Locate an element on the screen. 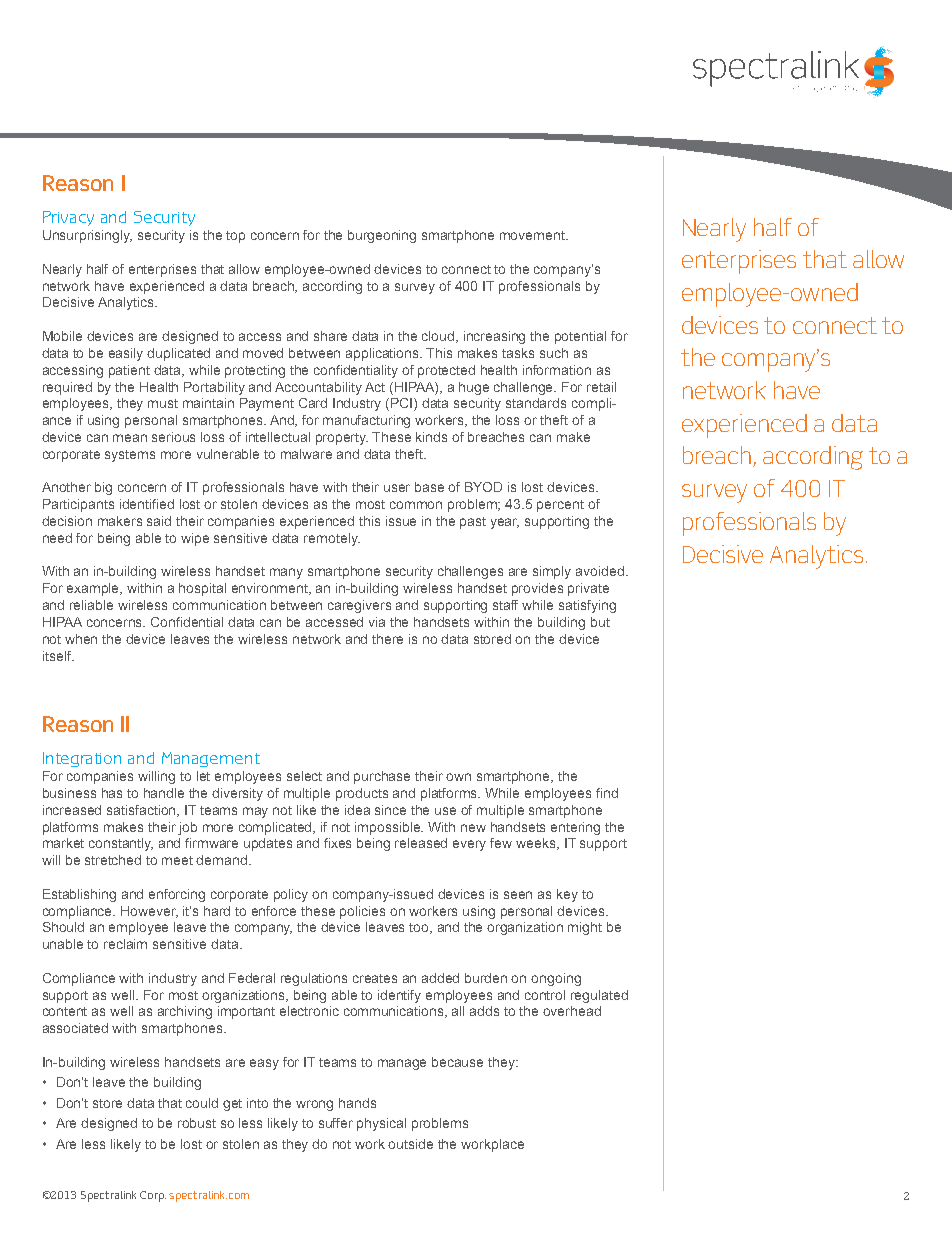 The width and height of the screenshot is (952, 1233). year is located at coordinates (505, 523).
